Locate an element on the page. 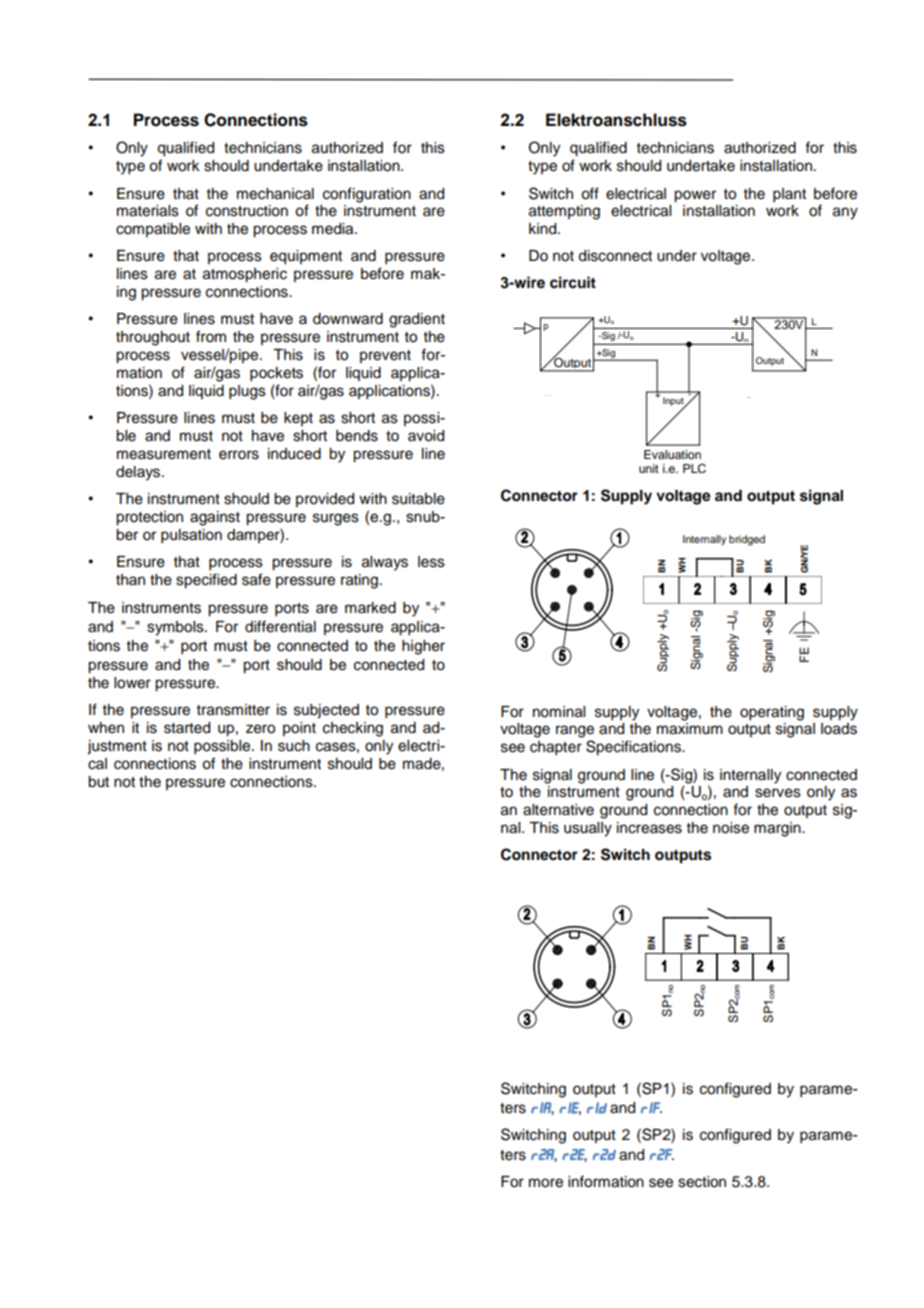 This document has width=924, height=1308. bridged is located at coordinates (747, 540).
